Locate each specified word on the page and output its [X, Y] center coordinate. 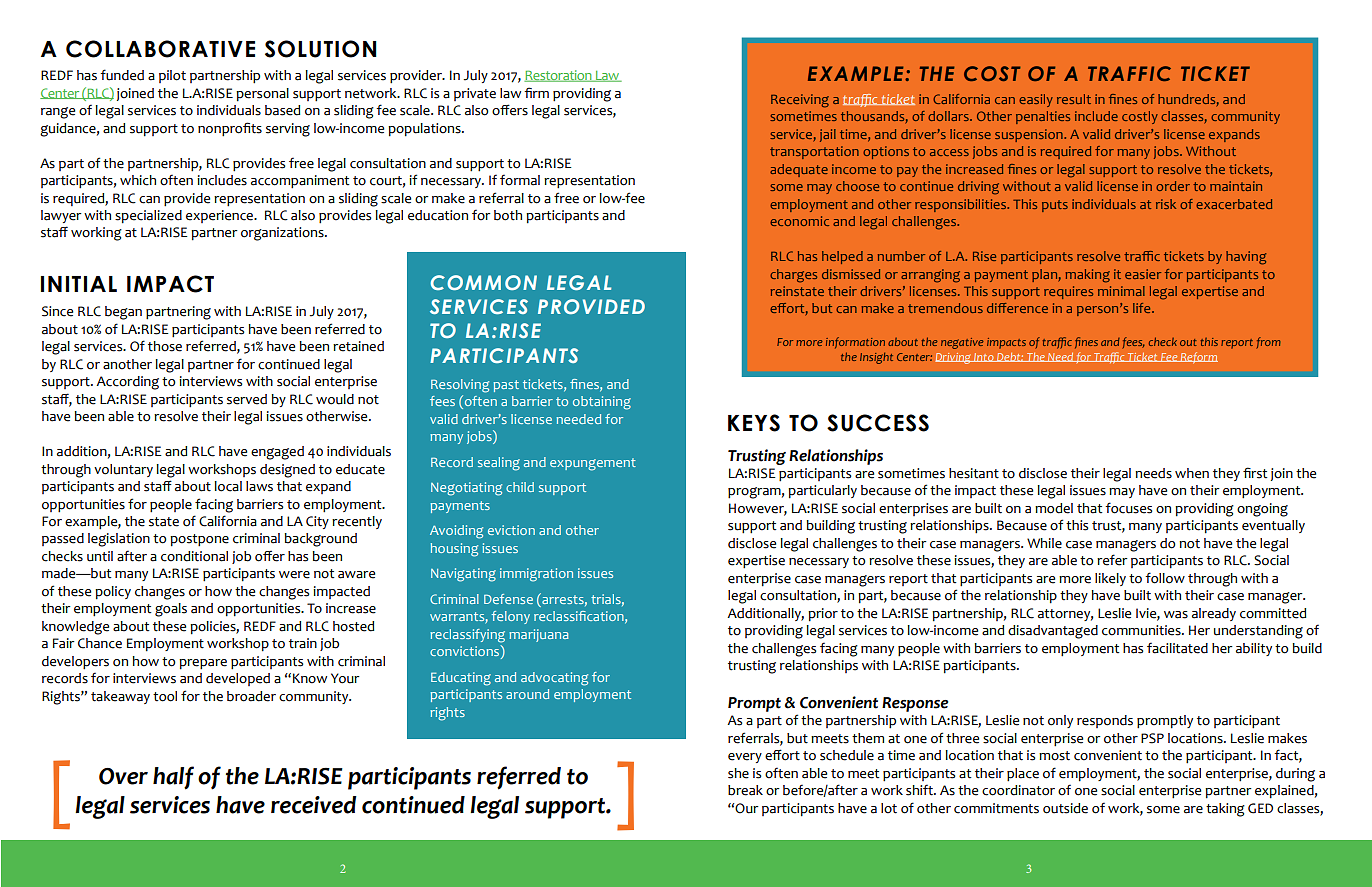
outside [1065, 808]
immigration [536, 575]
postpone [199, 540]
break [745, 790]
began [123, 313]
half [173, 778]
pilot [172, 76]
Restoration [559, 76]
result [1074, 99]
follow [1165, 578]
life [1143, 308]
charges [793, 276]
